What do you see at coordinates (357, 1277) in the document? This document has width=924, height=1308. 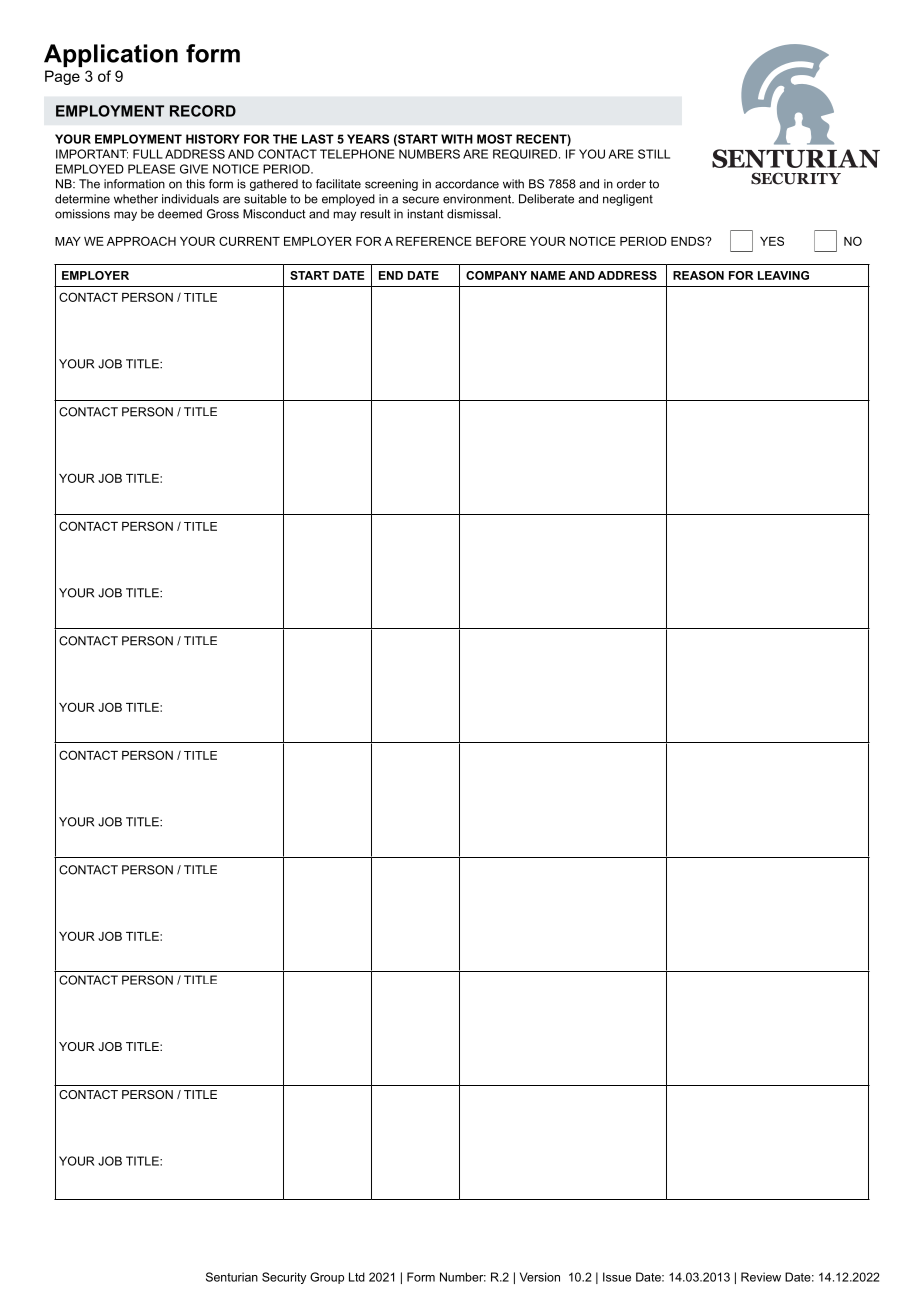 I see `Ltd` at bounding box center [357, 1277].
